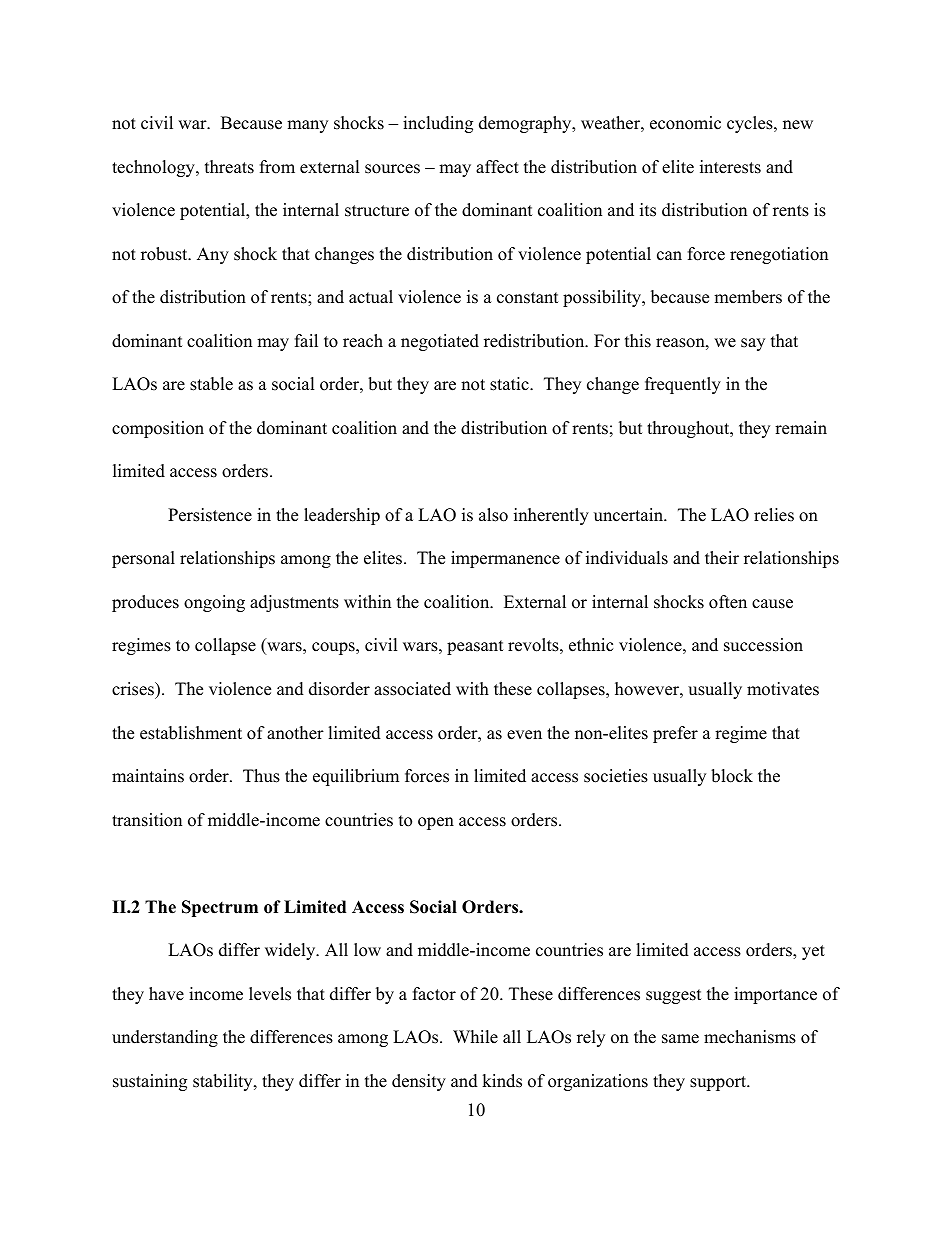  I want to click on open, so click(436, 823).
